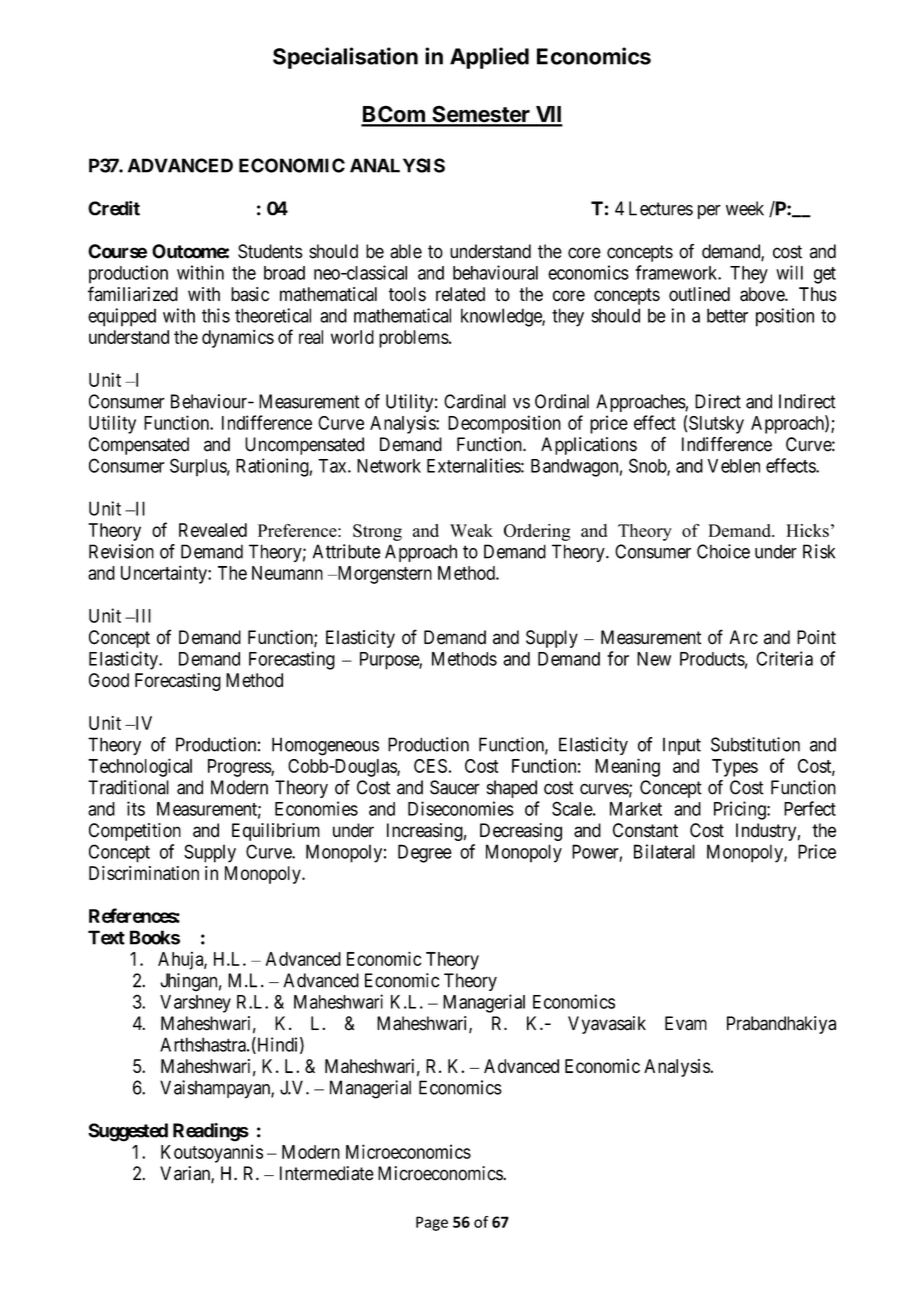 The height and width of the screenshot is (1308, 924). I want to click on Discrimination, so click(144, 873).
